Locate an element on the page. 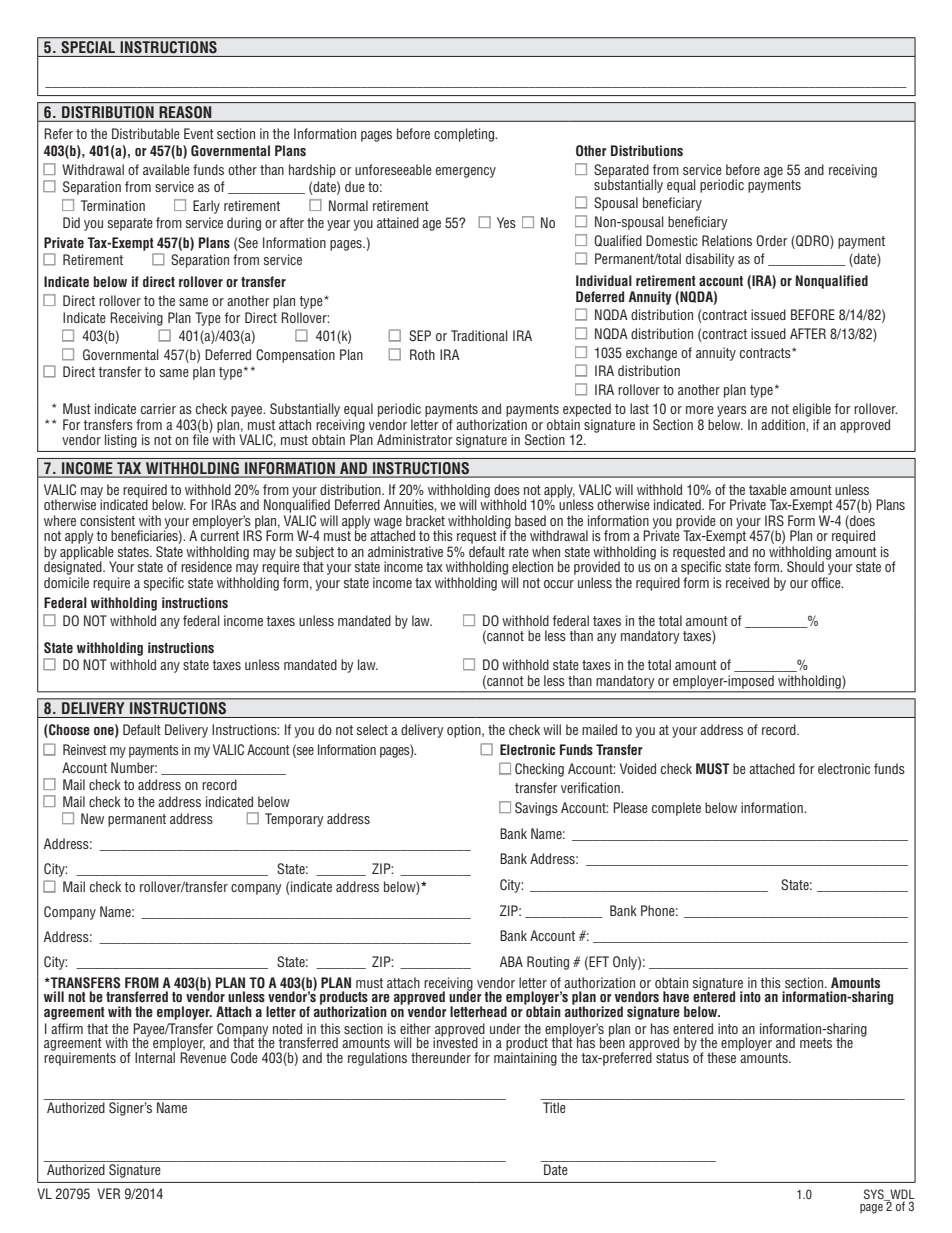 The width and height of the page is (952, 1233). invested is located at coordinates (455, 1041).
